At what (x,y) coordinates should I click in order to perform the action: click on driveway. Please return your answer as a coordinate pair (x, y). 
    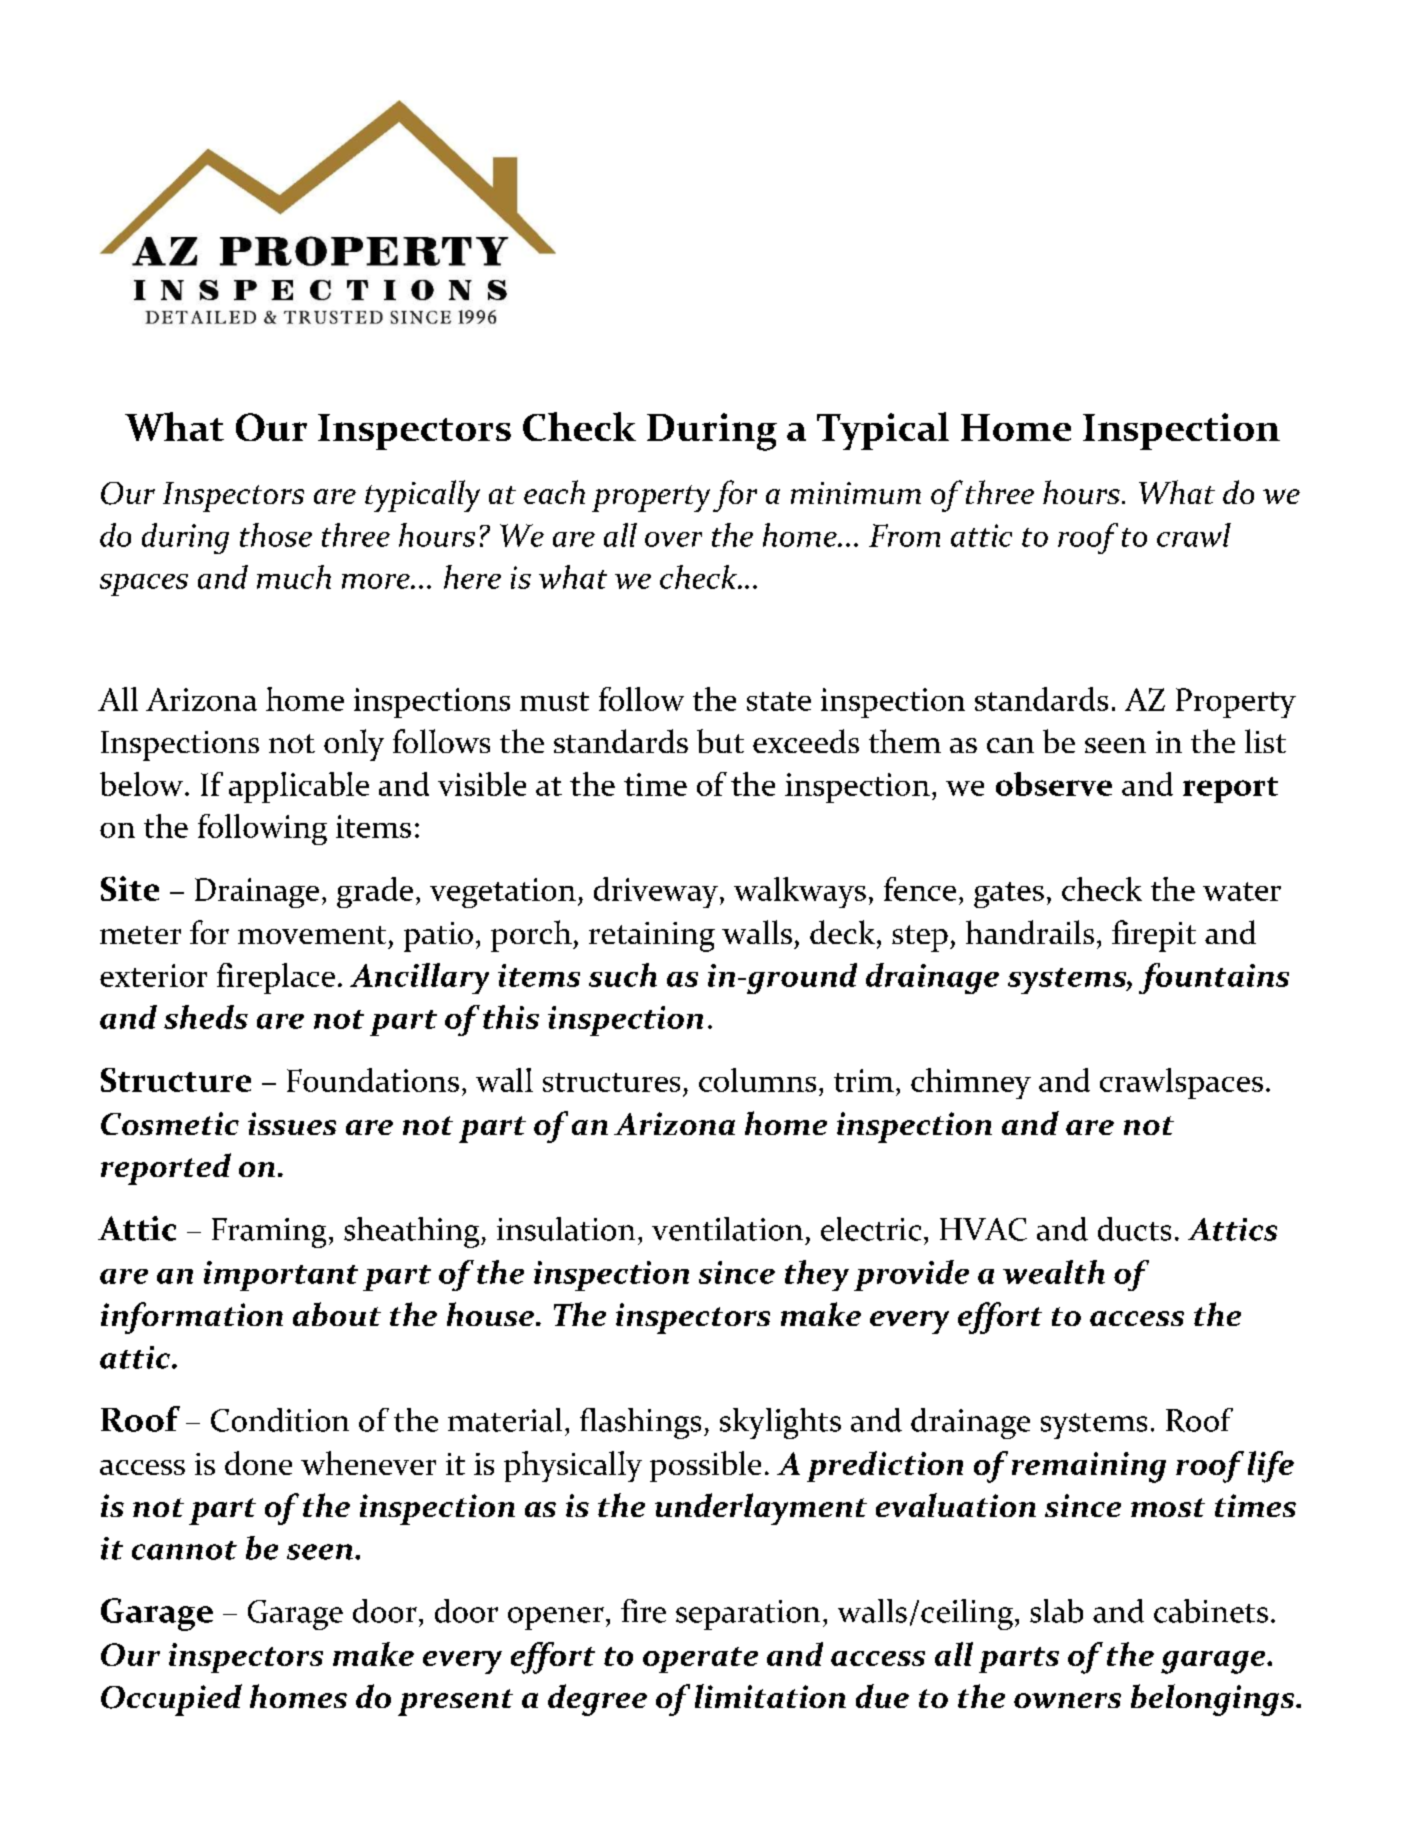
    Looking at the image, I should click on (657, 892).
